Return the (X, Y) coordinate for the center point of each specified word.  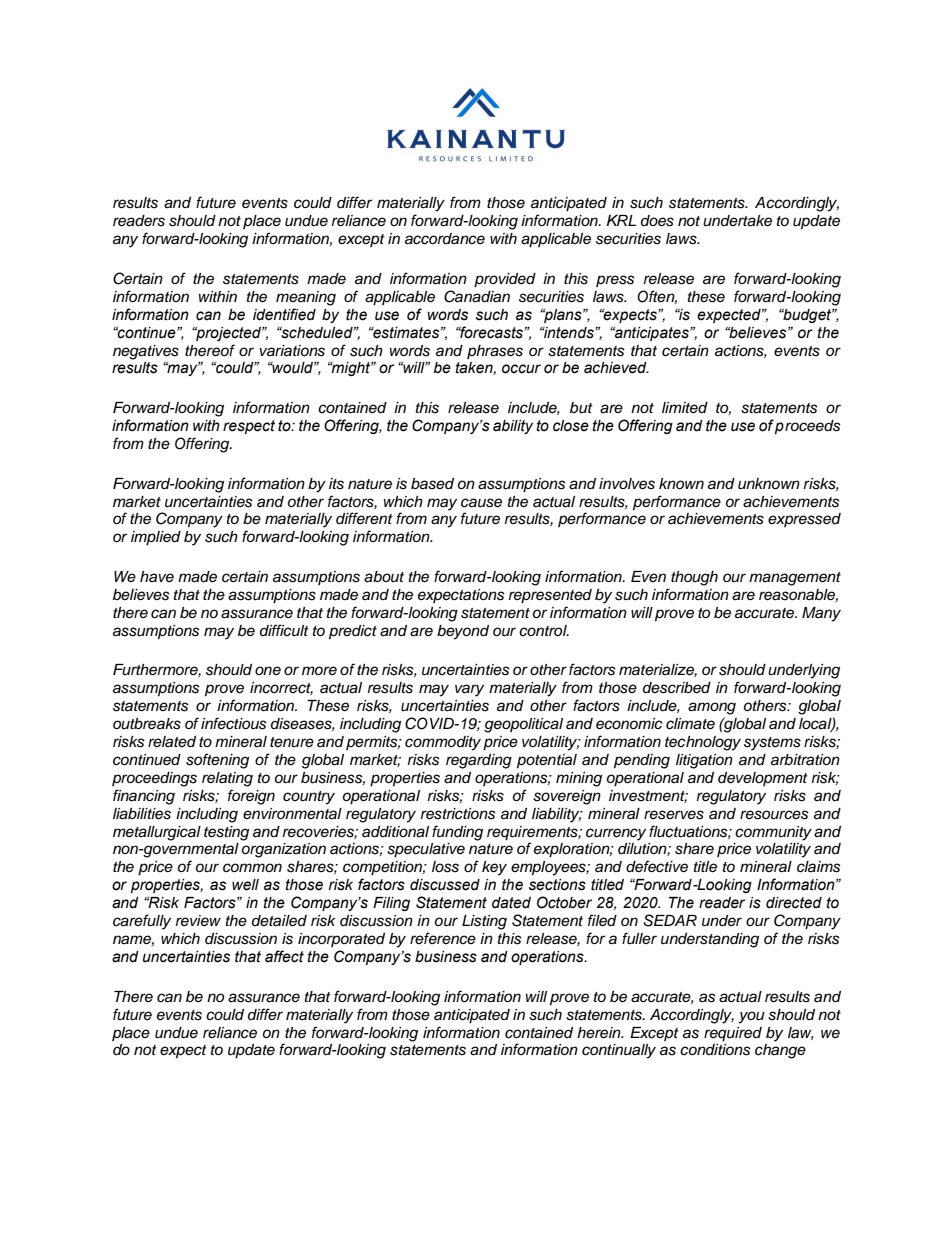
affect (284, 956)
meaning (306, 298)
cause (481, 503)
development (763, 779)
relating (227, 779)
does (657, 221)
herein (600, 1033)
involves (627, 484)
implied (156, 538)
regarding (479, 761)
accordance (445, 239)
